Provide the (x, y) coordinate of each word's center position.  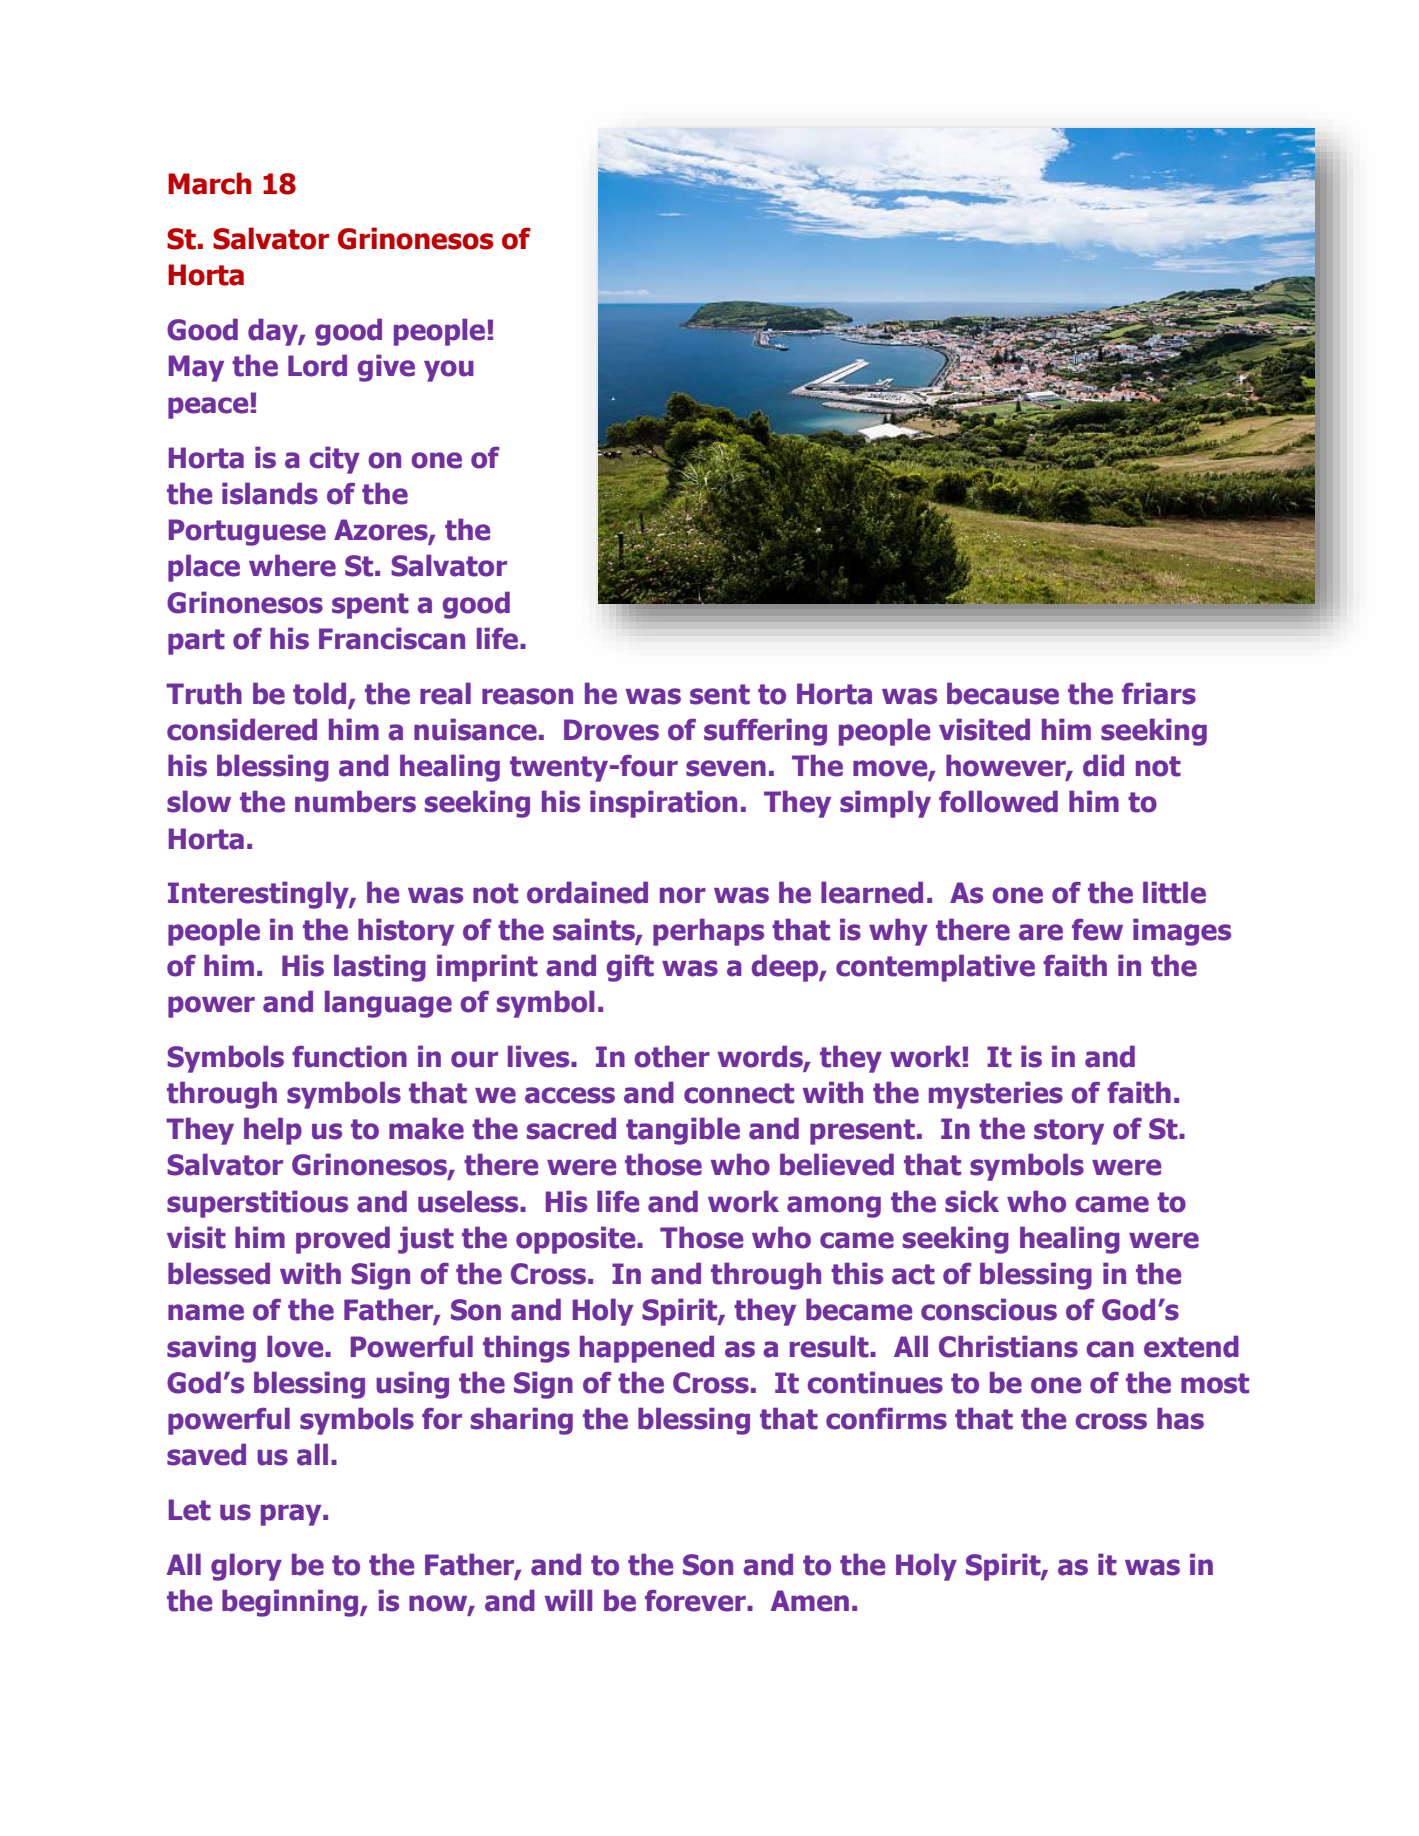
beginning (291, 1603)
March (209, 183)
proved (343, 1240)
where (292, 565)
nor (683, 895)
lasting (380, 968)
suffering (765, 732)
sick (972, 1201)
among (834, 1207)
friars (1159, 693)
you (449, 371)
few (1097, 930)
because (1003, 693)
